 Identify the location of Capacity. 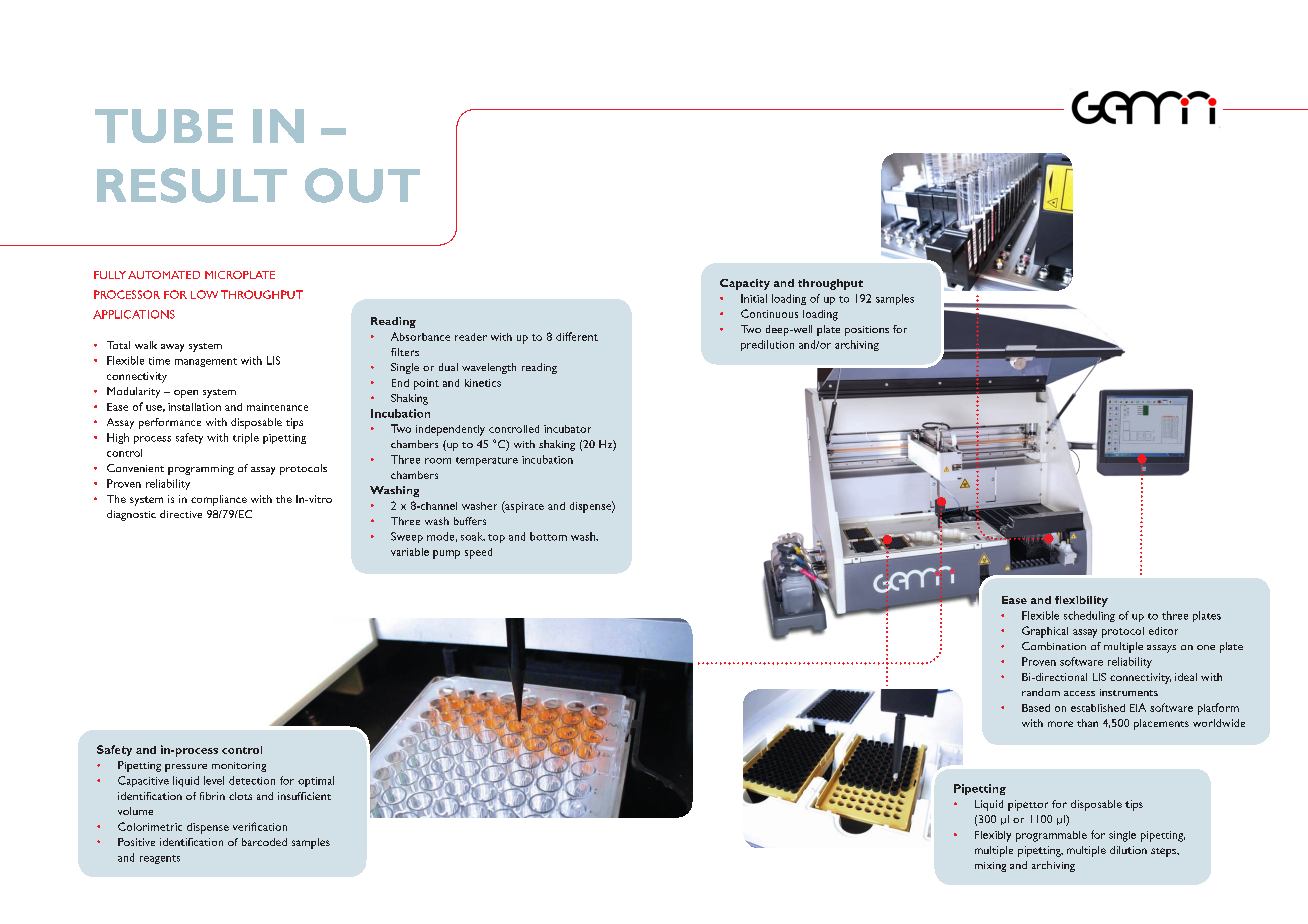
(745, 284).
